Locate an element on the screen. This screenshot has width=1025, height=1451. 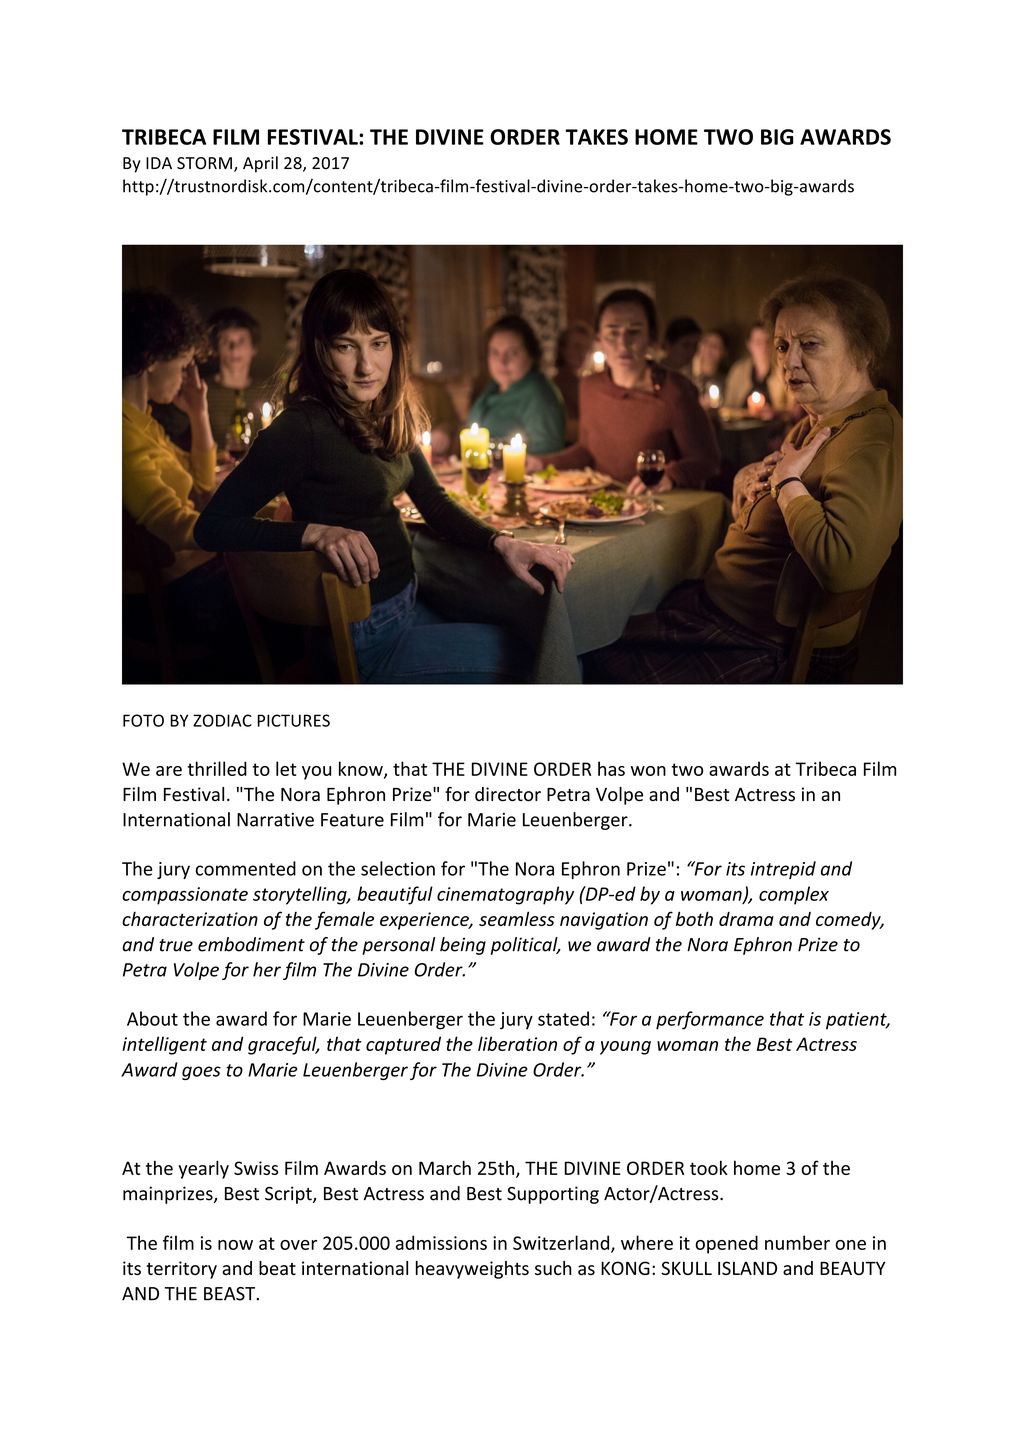
number is located at coordinates (797, 1242).
